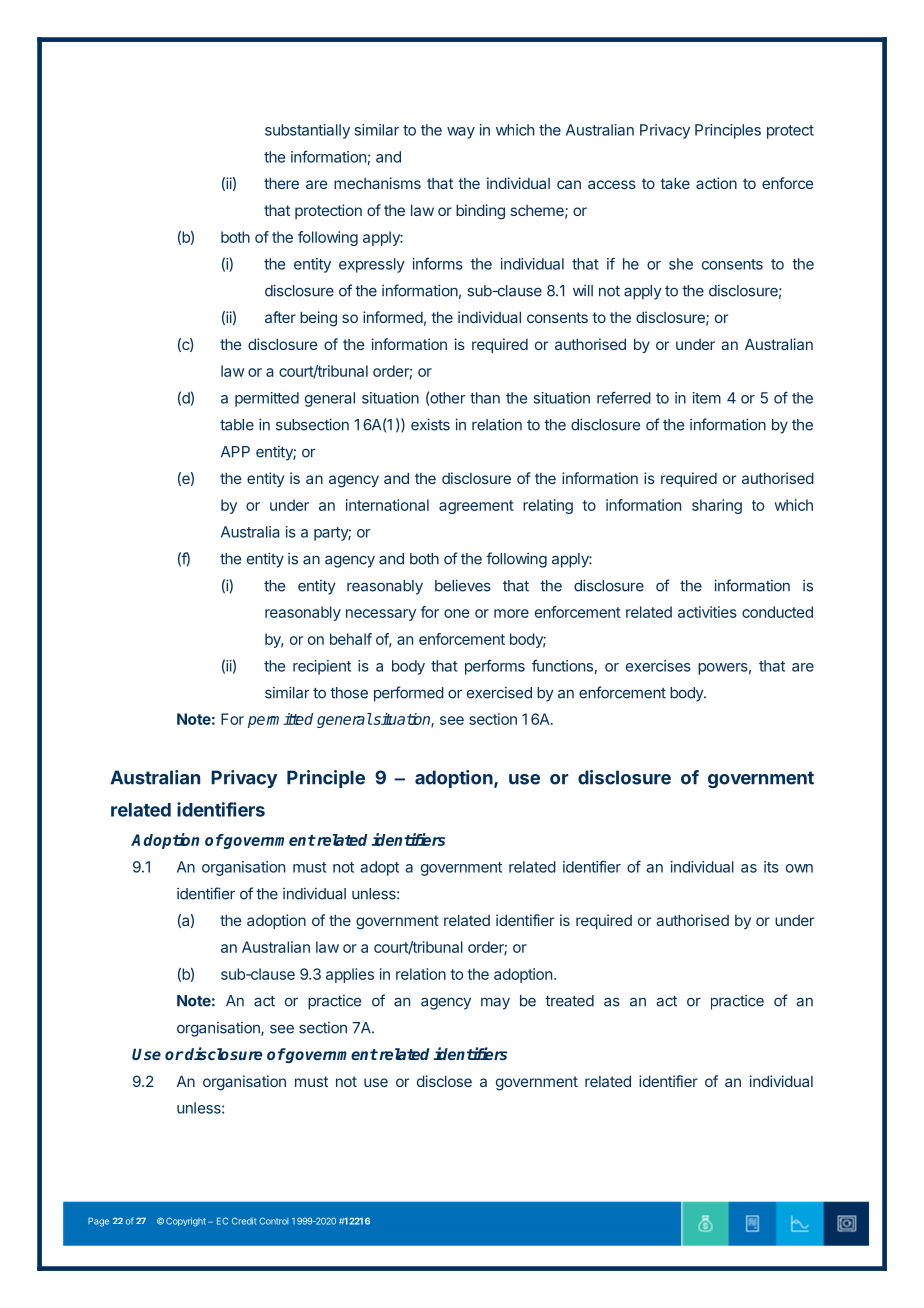 The image size is (924, 1308). What do you see at coordinates (495, 1003) in the image?
I see `may` at bounding box center [495, 1003].
